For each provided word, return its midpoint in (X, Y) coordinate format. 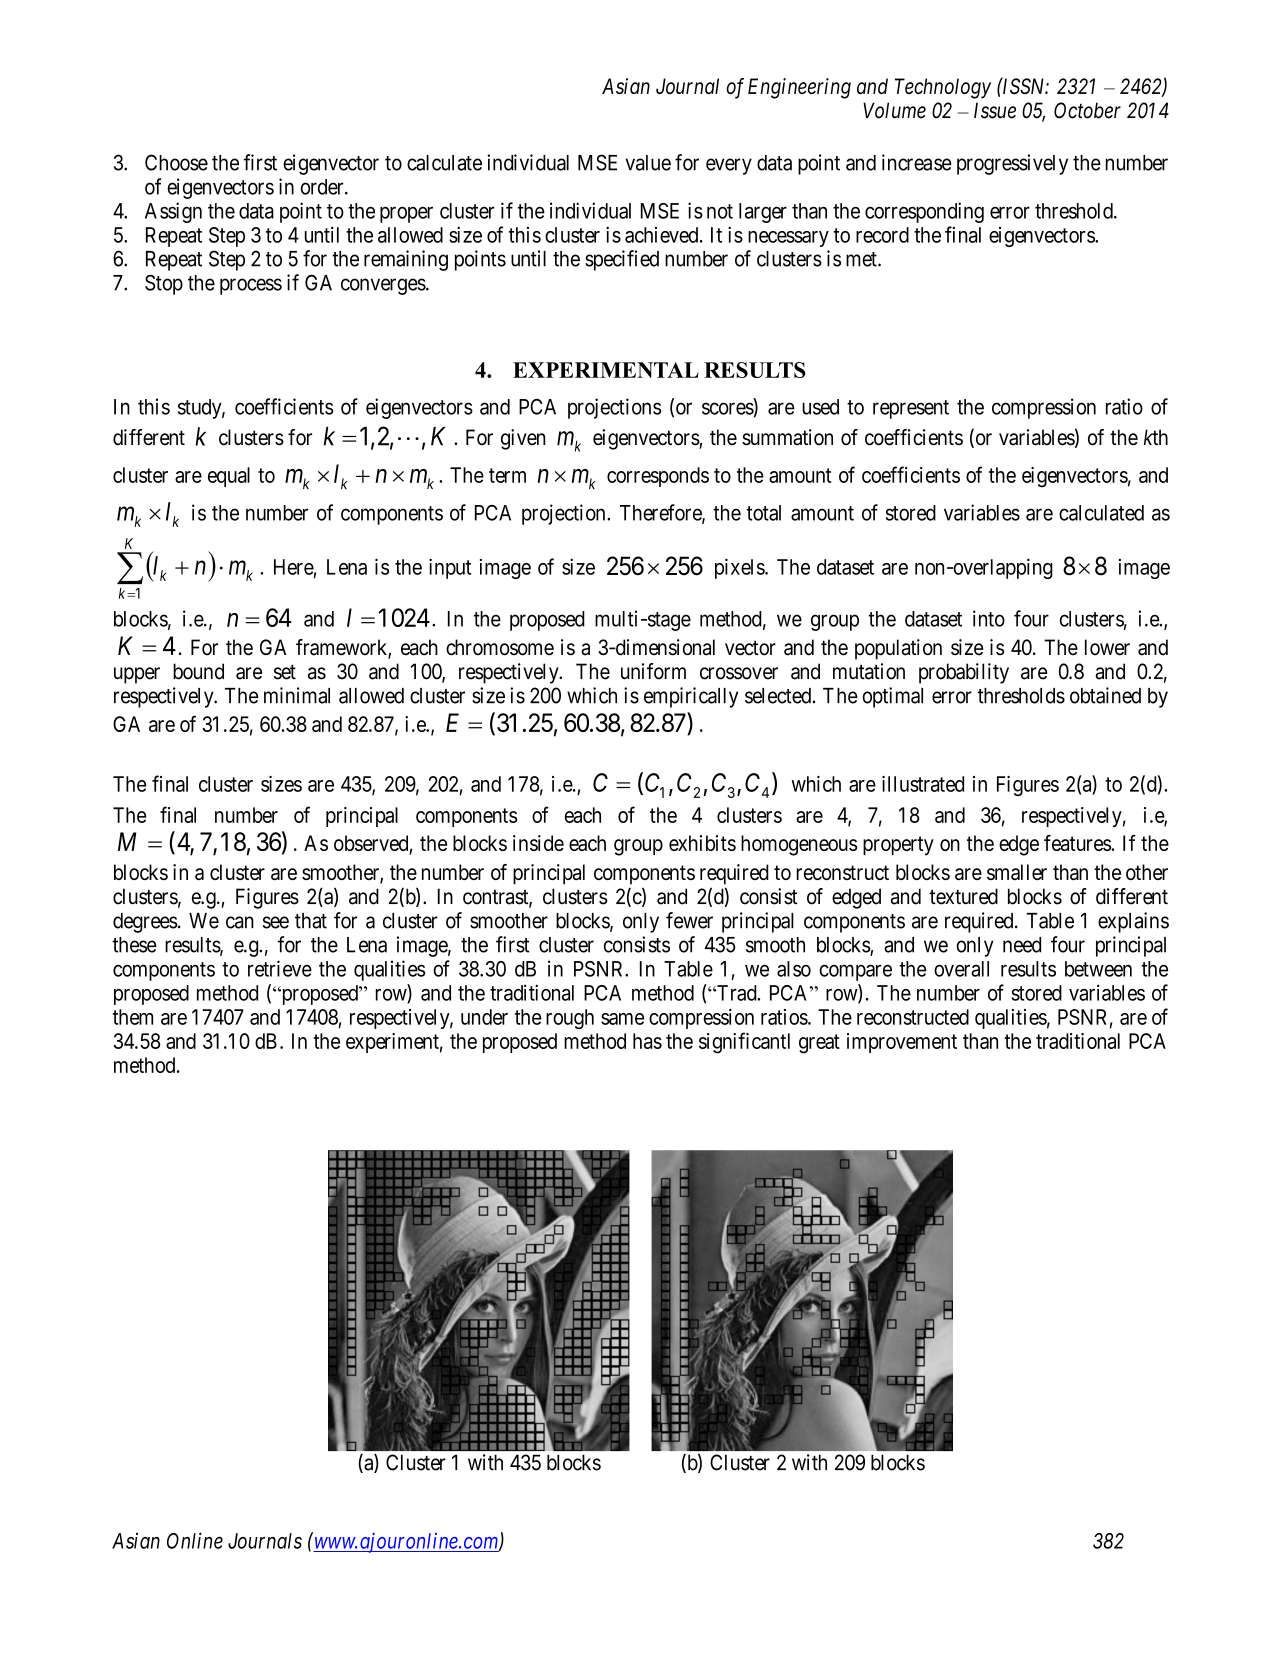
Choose (176, 162)
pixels (740, 568)
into (989, 618)
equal (229, 477)
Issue (995, 110)
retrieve (280, 968)
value (648, 163)
